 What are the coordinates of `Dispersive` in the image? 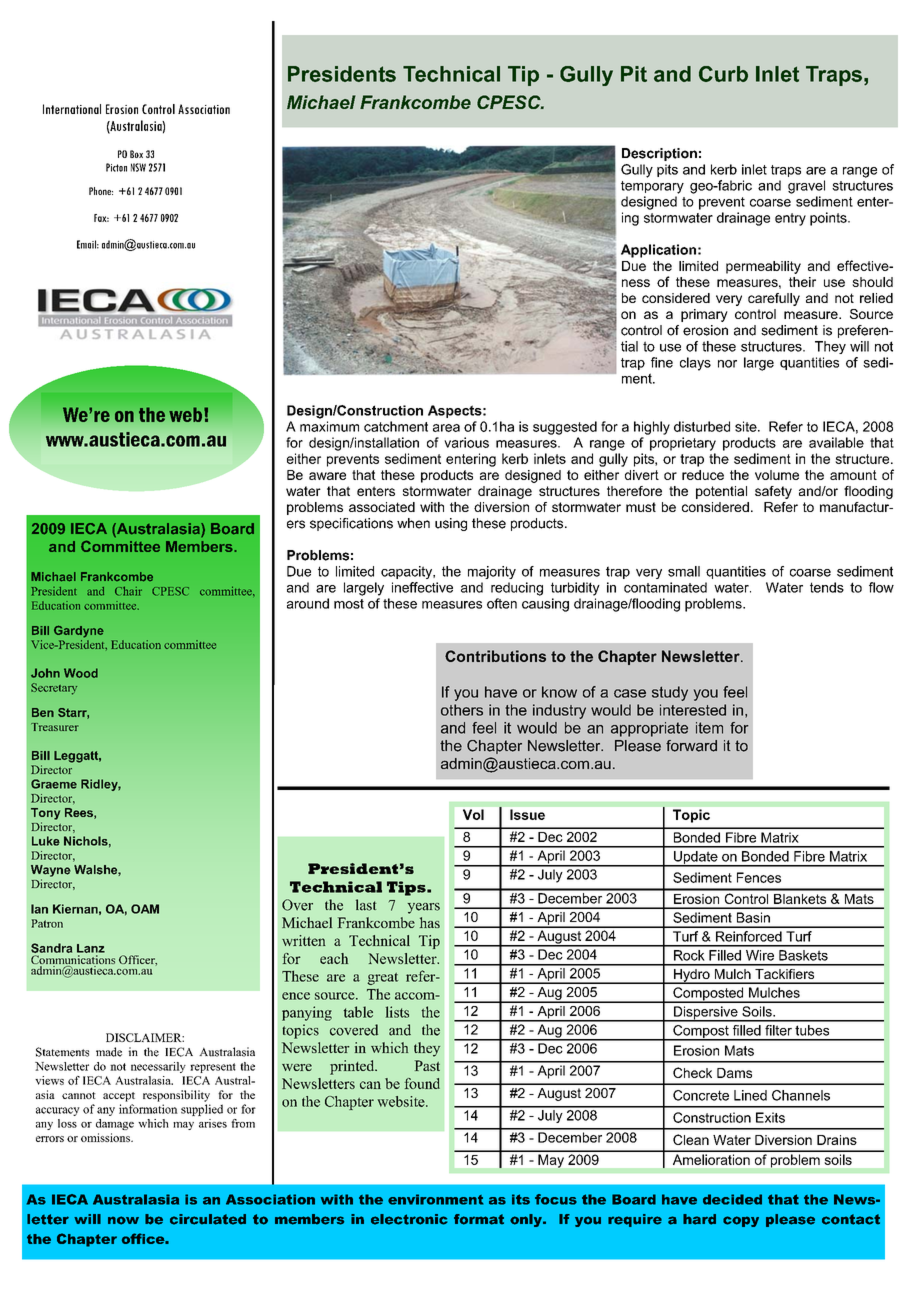 It's located at (705, 1014).
